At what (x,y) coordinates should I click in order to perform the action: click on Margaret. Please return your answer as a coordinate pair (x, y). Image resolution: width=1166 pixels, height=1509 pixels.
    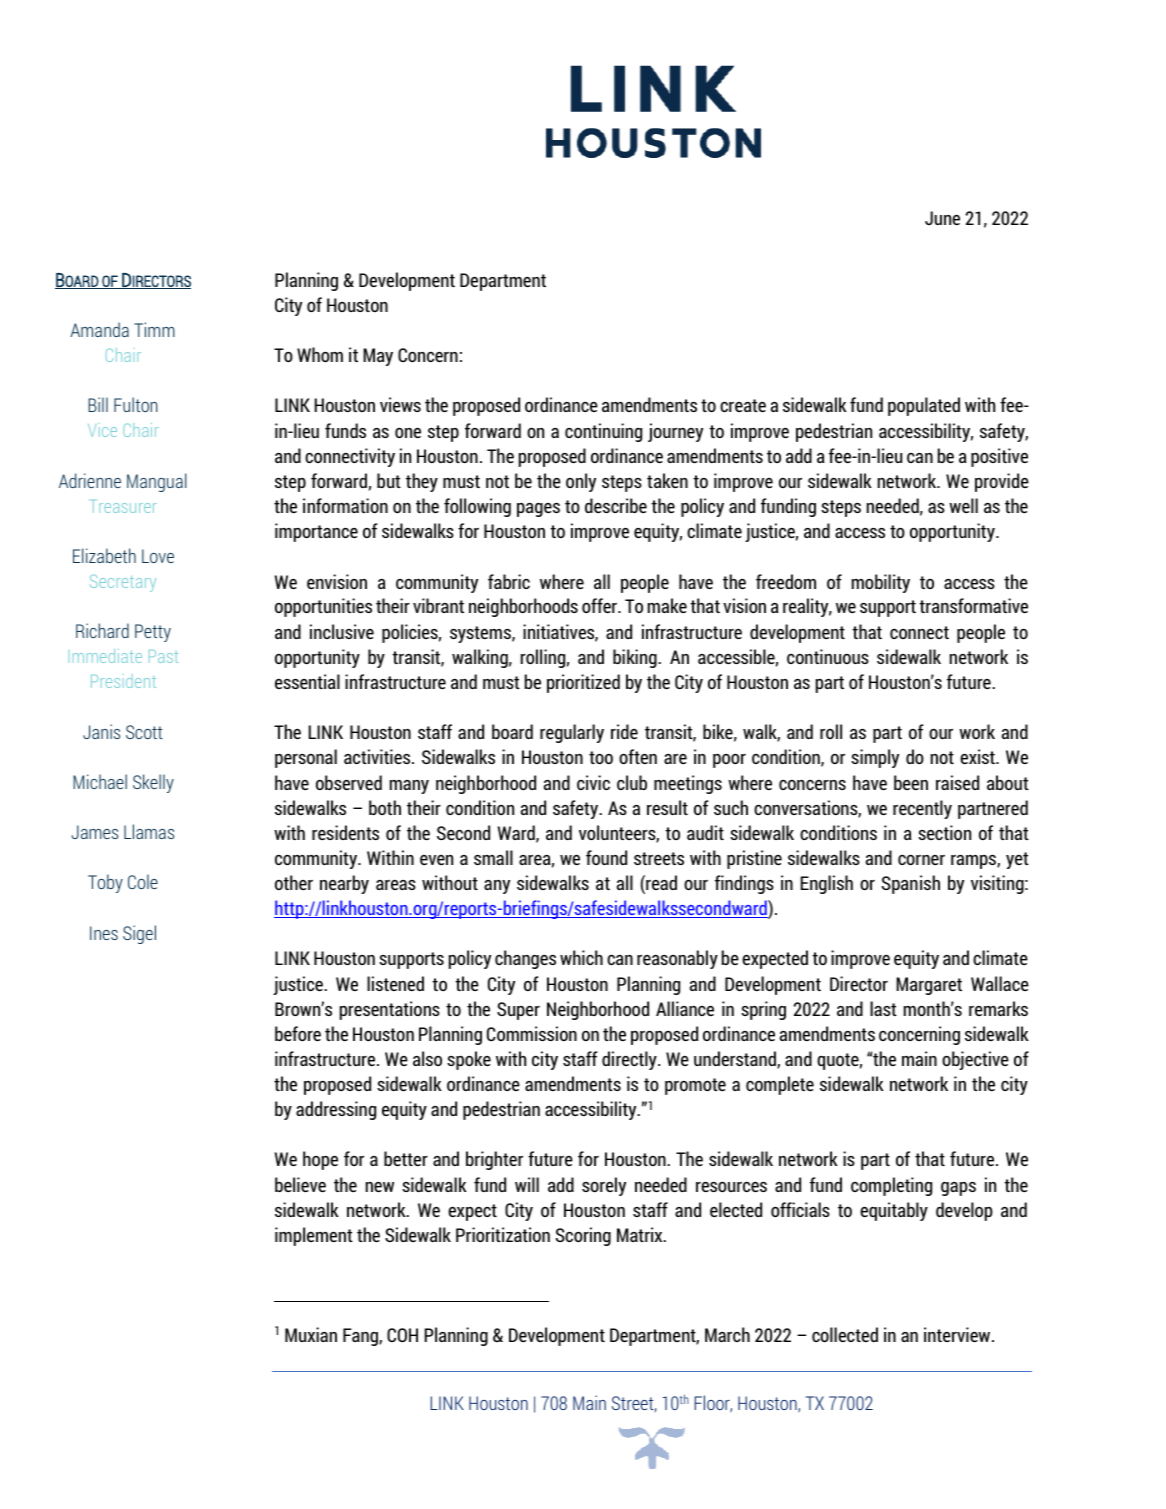
    Looking at the image, I should click on (929, 986).
